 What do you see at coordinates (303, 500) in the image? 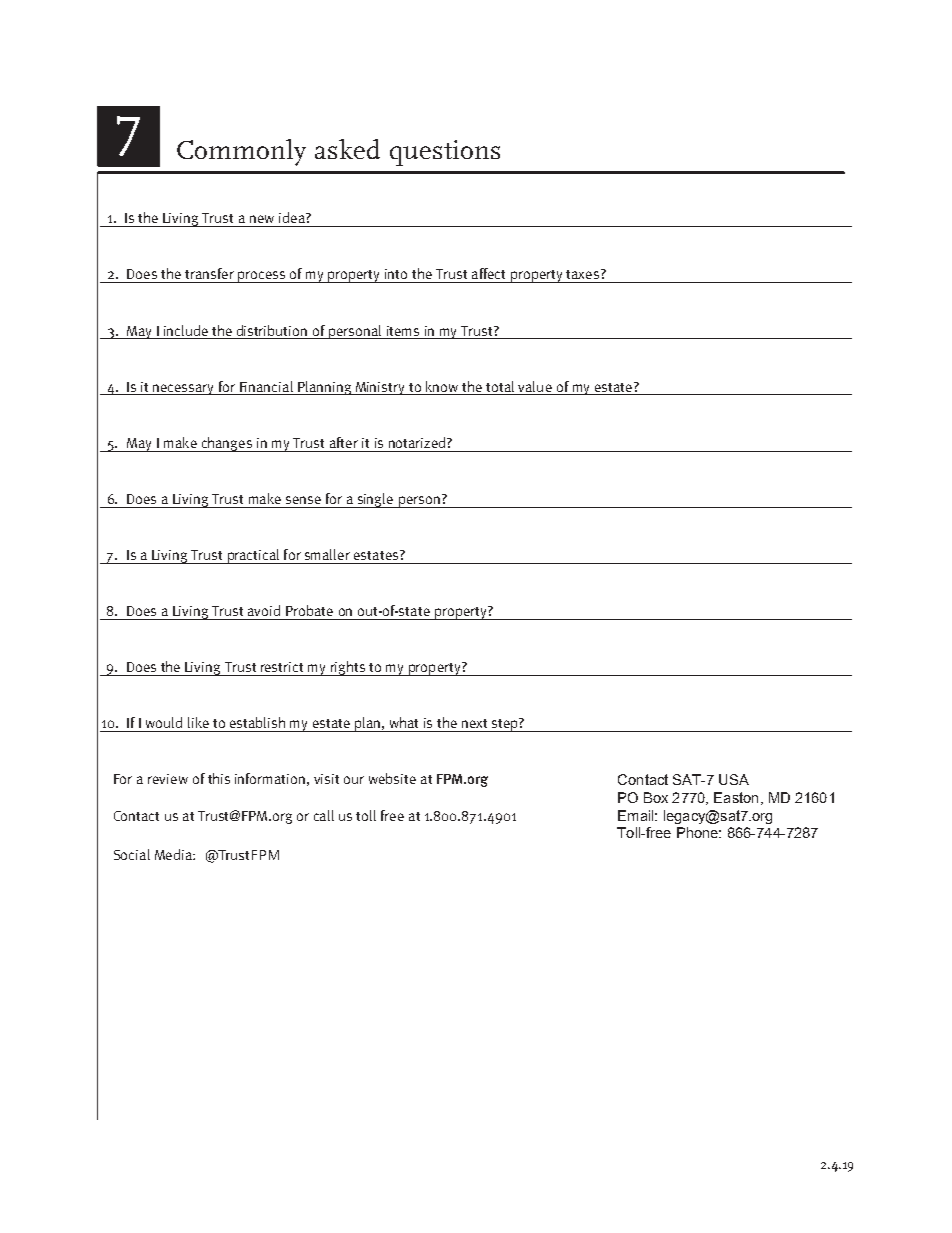
I see `sense` at bounding box center [303, 500].
